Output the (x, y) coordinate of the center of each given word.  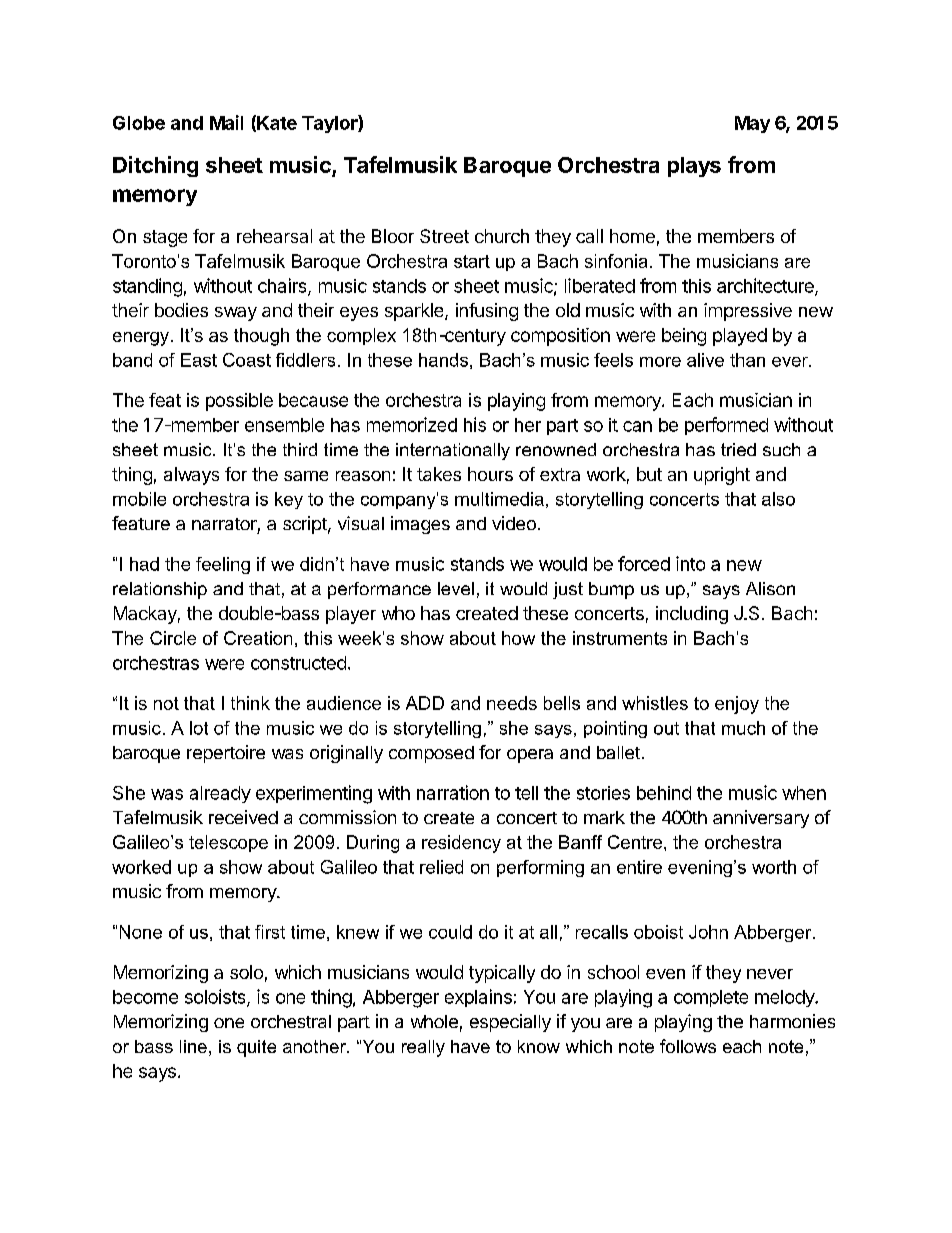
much (743, 728)
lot (199, 728)
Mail (226, 122)
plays (694, 167)
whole (434, 1021)
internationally (453, 451)
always (191, 476)
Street (444, 236)
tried (738, 449)
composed (431, 754)
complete (711, 998)
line (193, 1046)
